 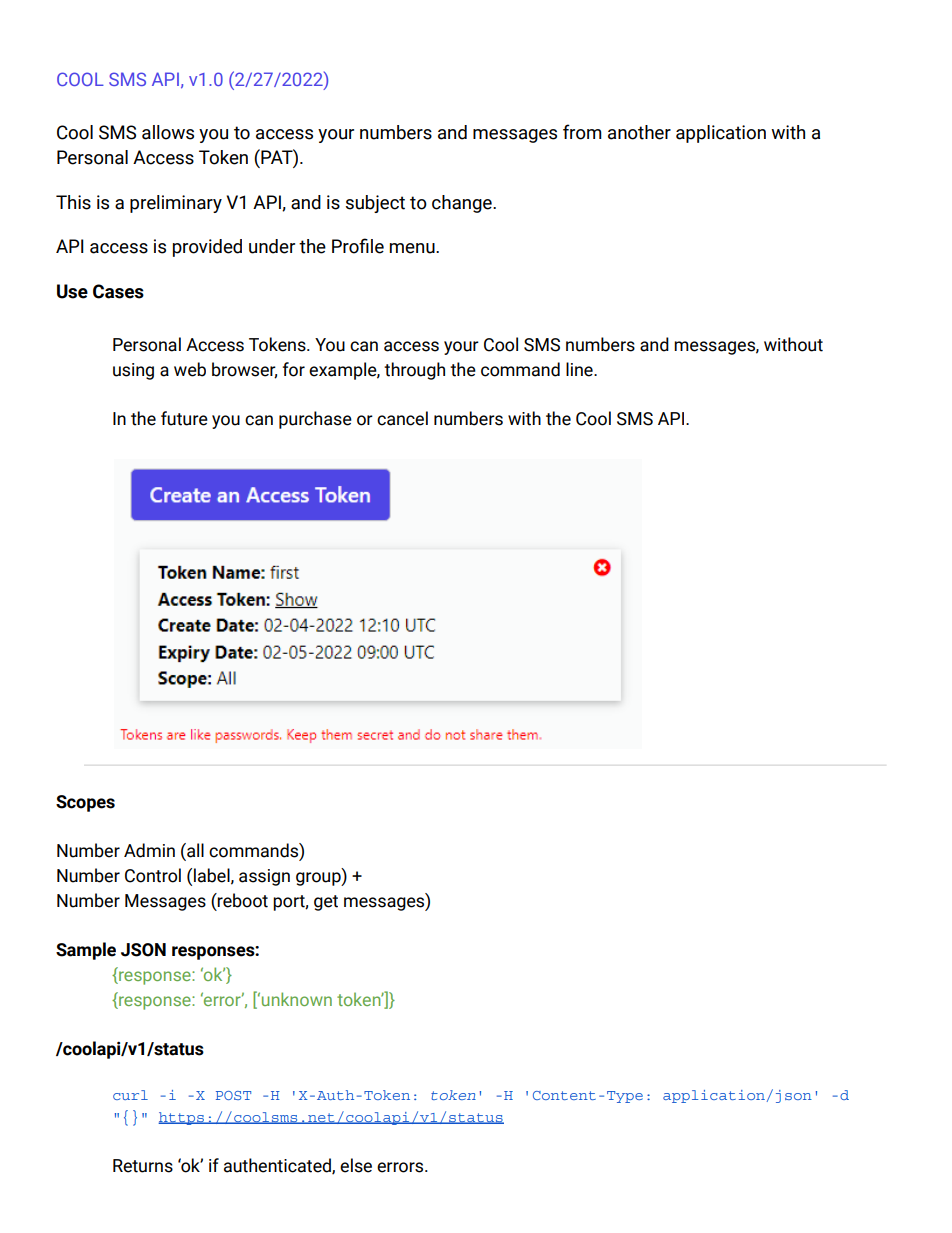 What do you see at coordinates (149, 850) in the screenshot?
I see `Admin` at bounding box center [149, 850].
